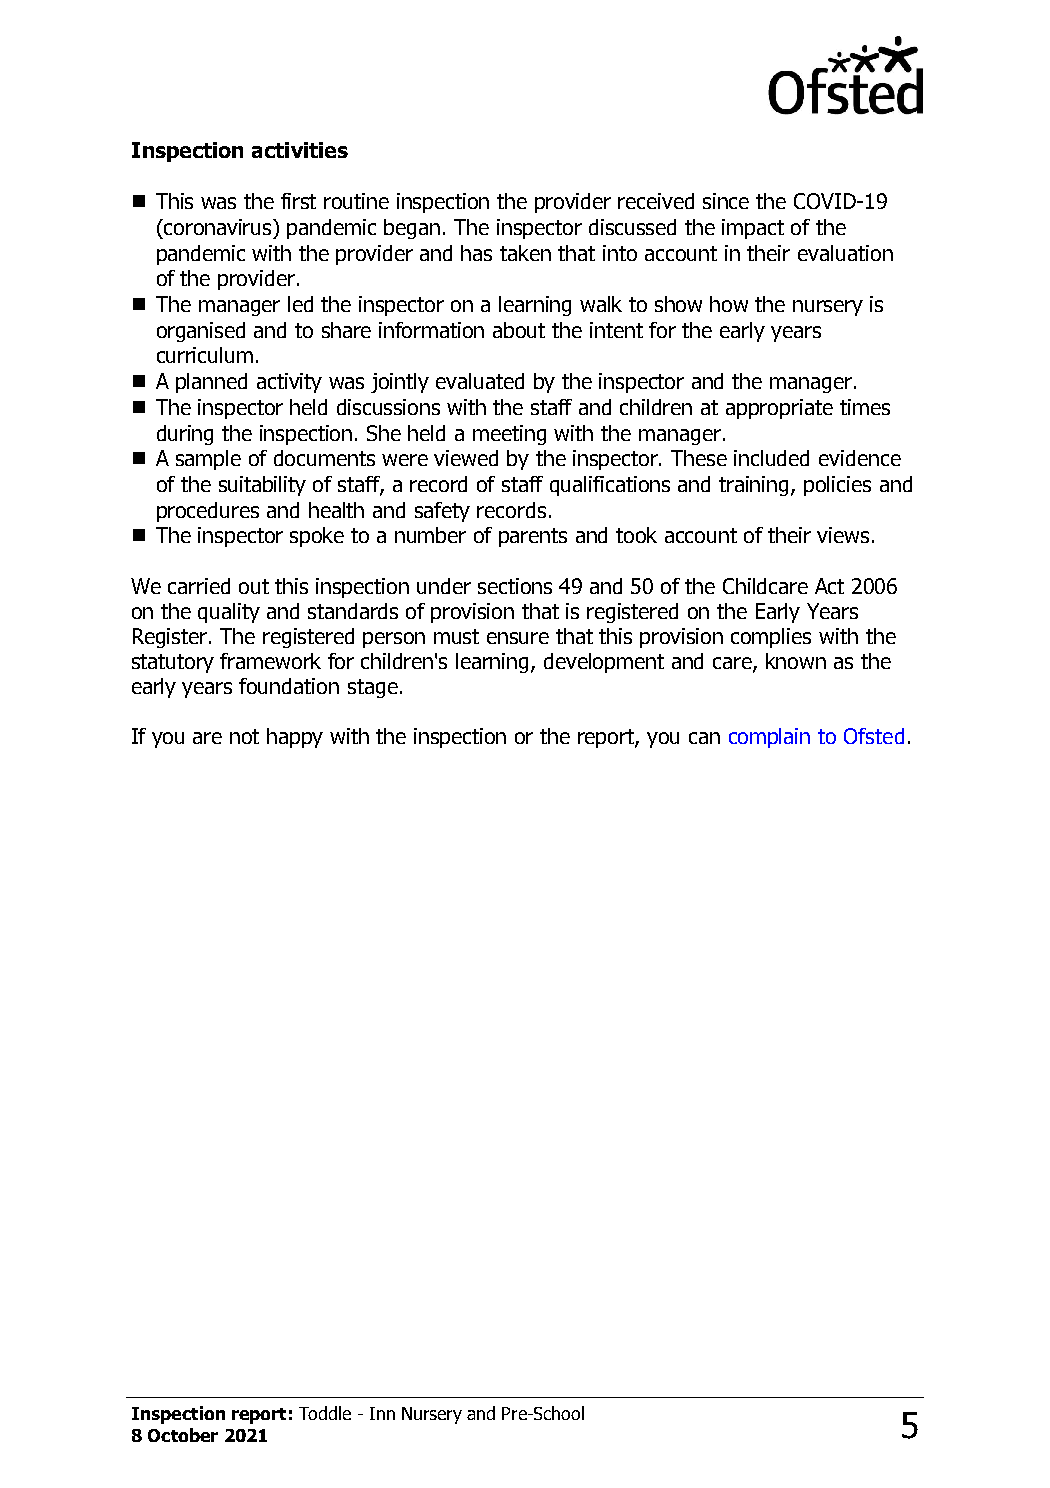 This screenshot has width=1050, height=1488. I want to click on first, so click(298, 201).
